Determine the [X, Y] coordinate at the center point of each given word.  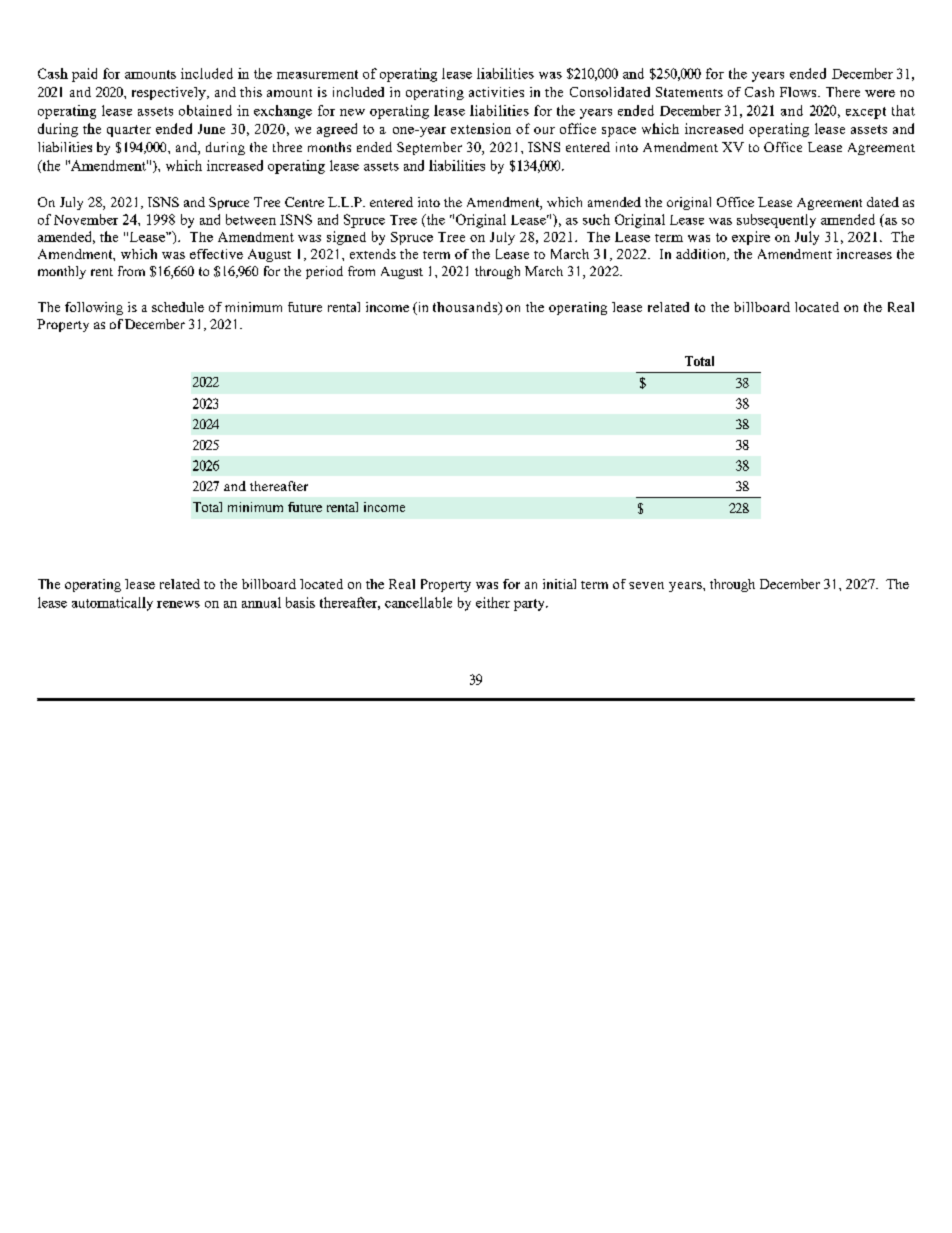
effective [216, 254]
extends [373, 254]
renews [178, 604]
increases [864, 254]
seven [646, 585]
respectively [170, 93]
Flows [799, 92]
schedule [178, 307]
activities [496, 92]
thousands [466, 308]
